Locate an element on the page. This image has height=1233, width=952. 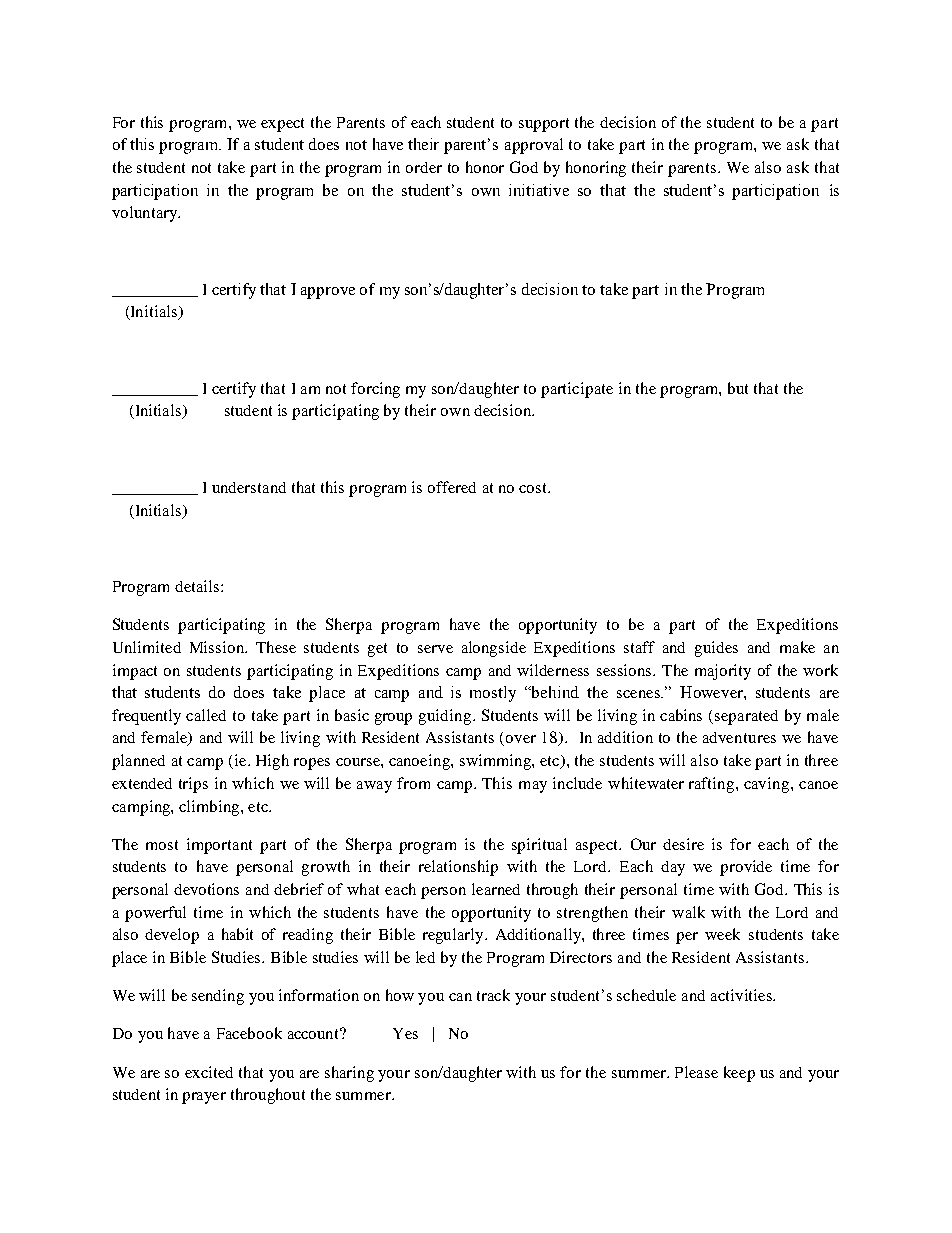
relationship is located at coordinates (458, 868).
